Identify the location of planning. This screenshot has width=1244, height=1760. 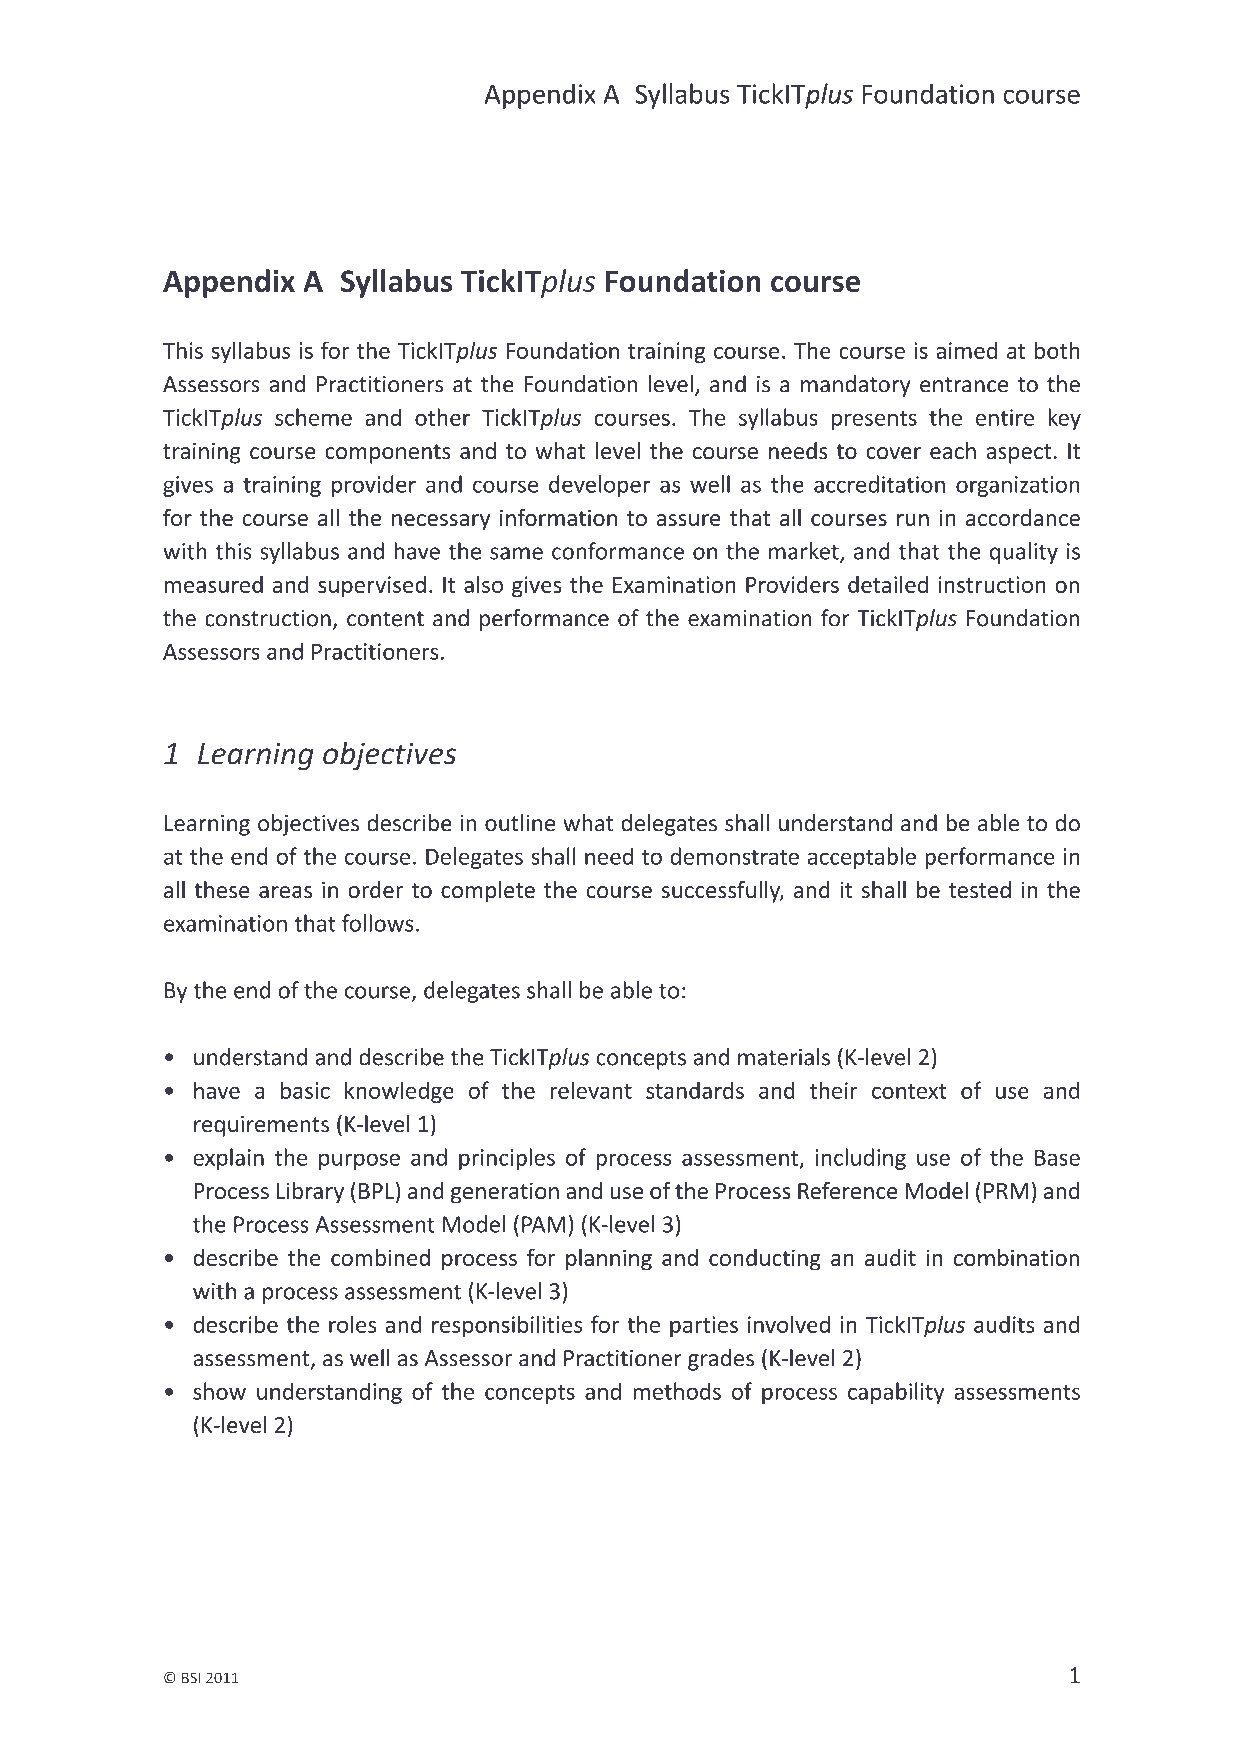
(609, 1259).
